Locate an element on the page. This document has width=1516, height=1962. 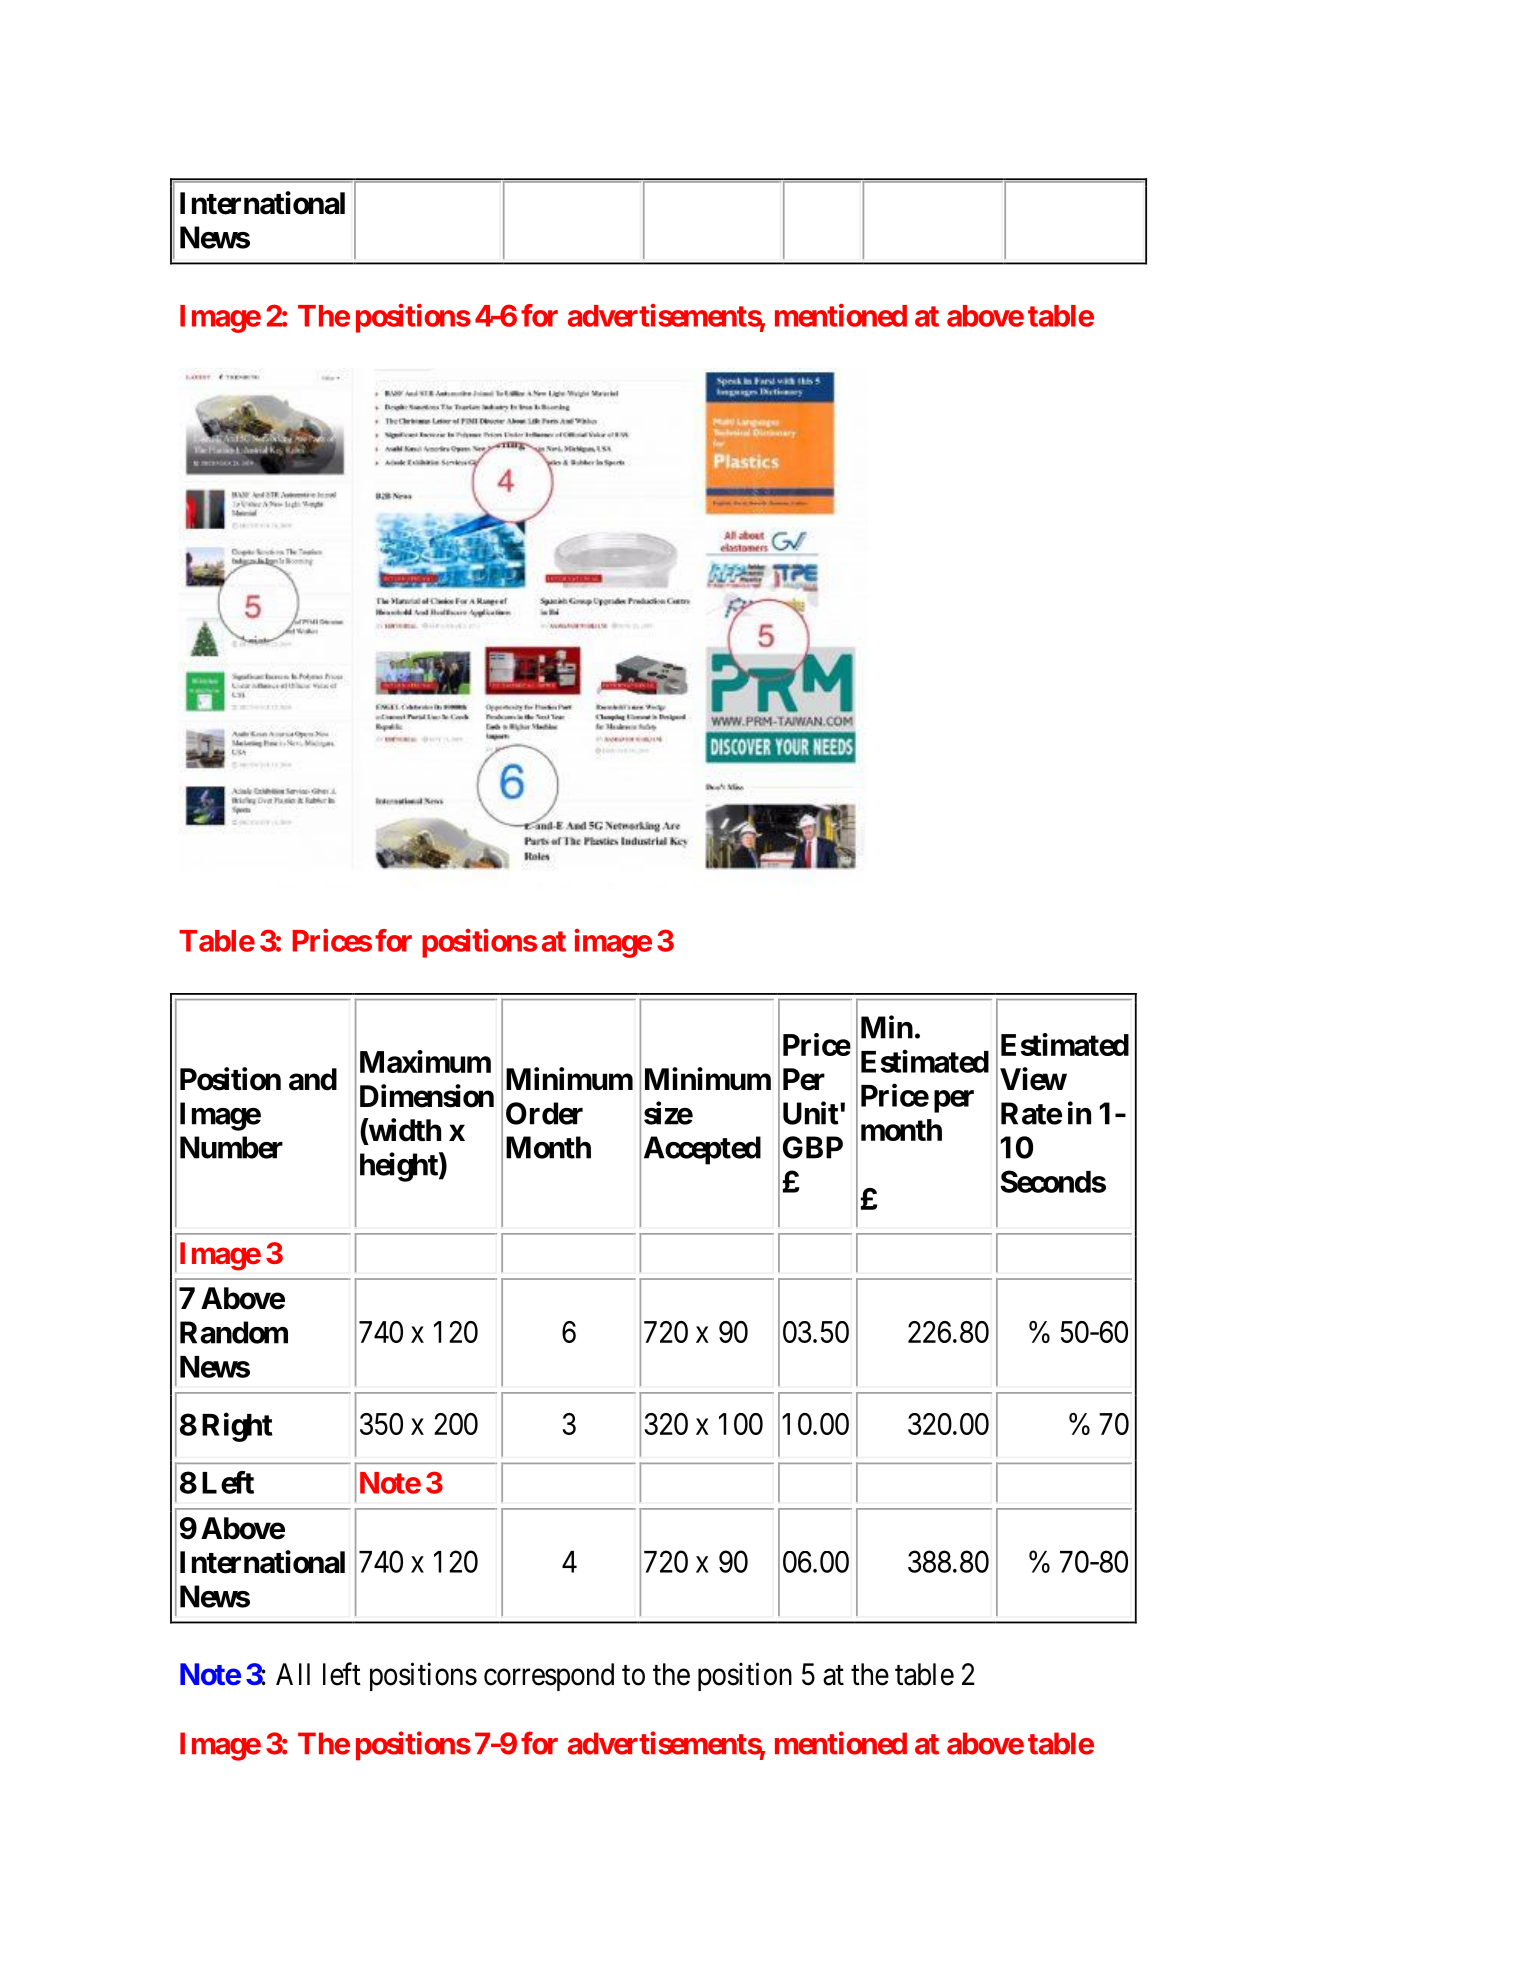
Right is located at coordinates (237, 1427).
